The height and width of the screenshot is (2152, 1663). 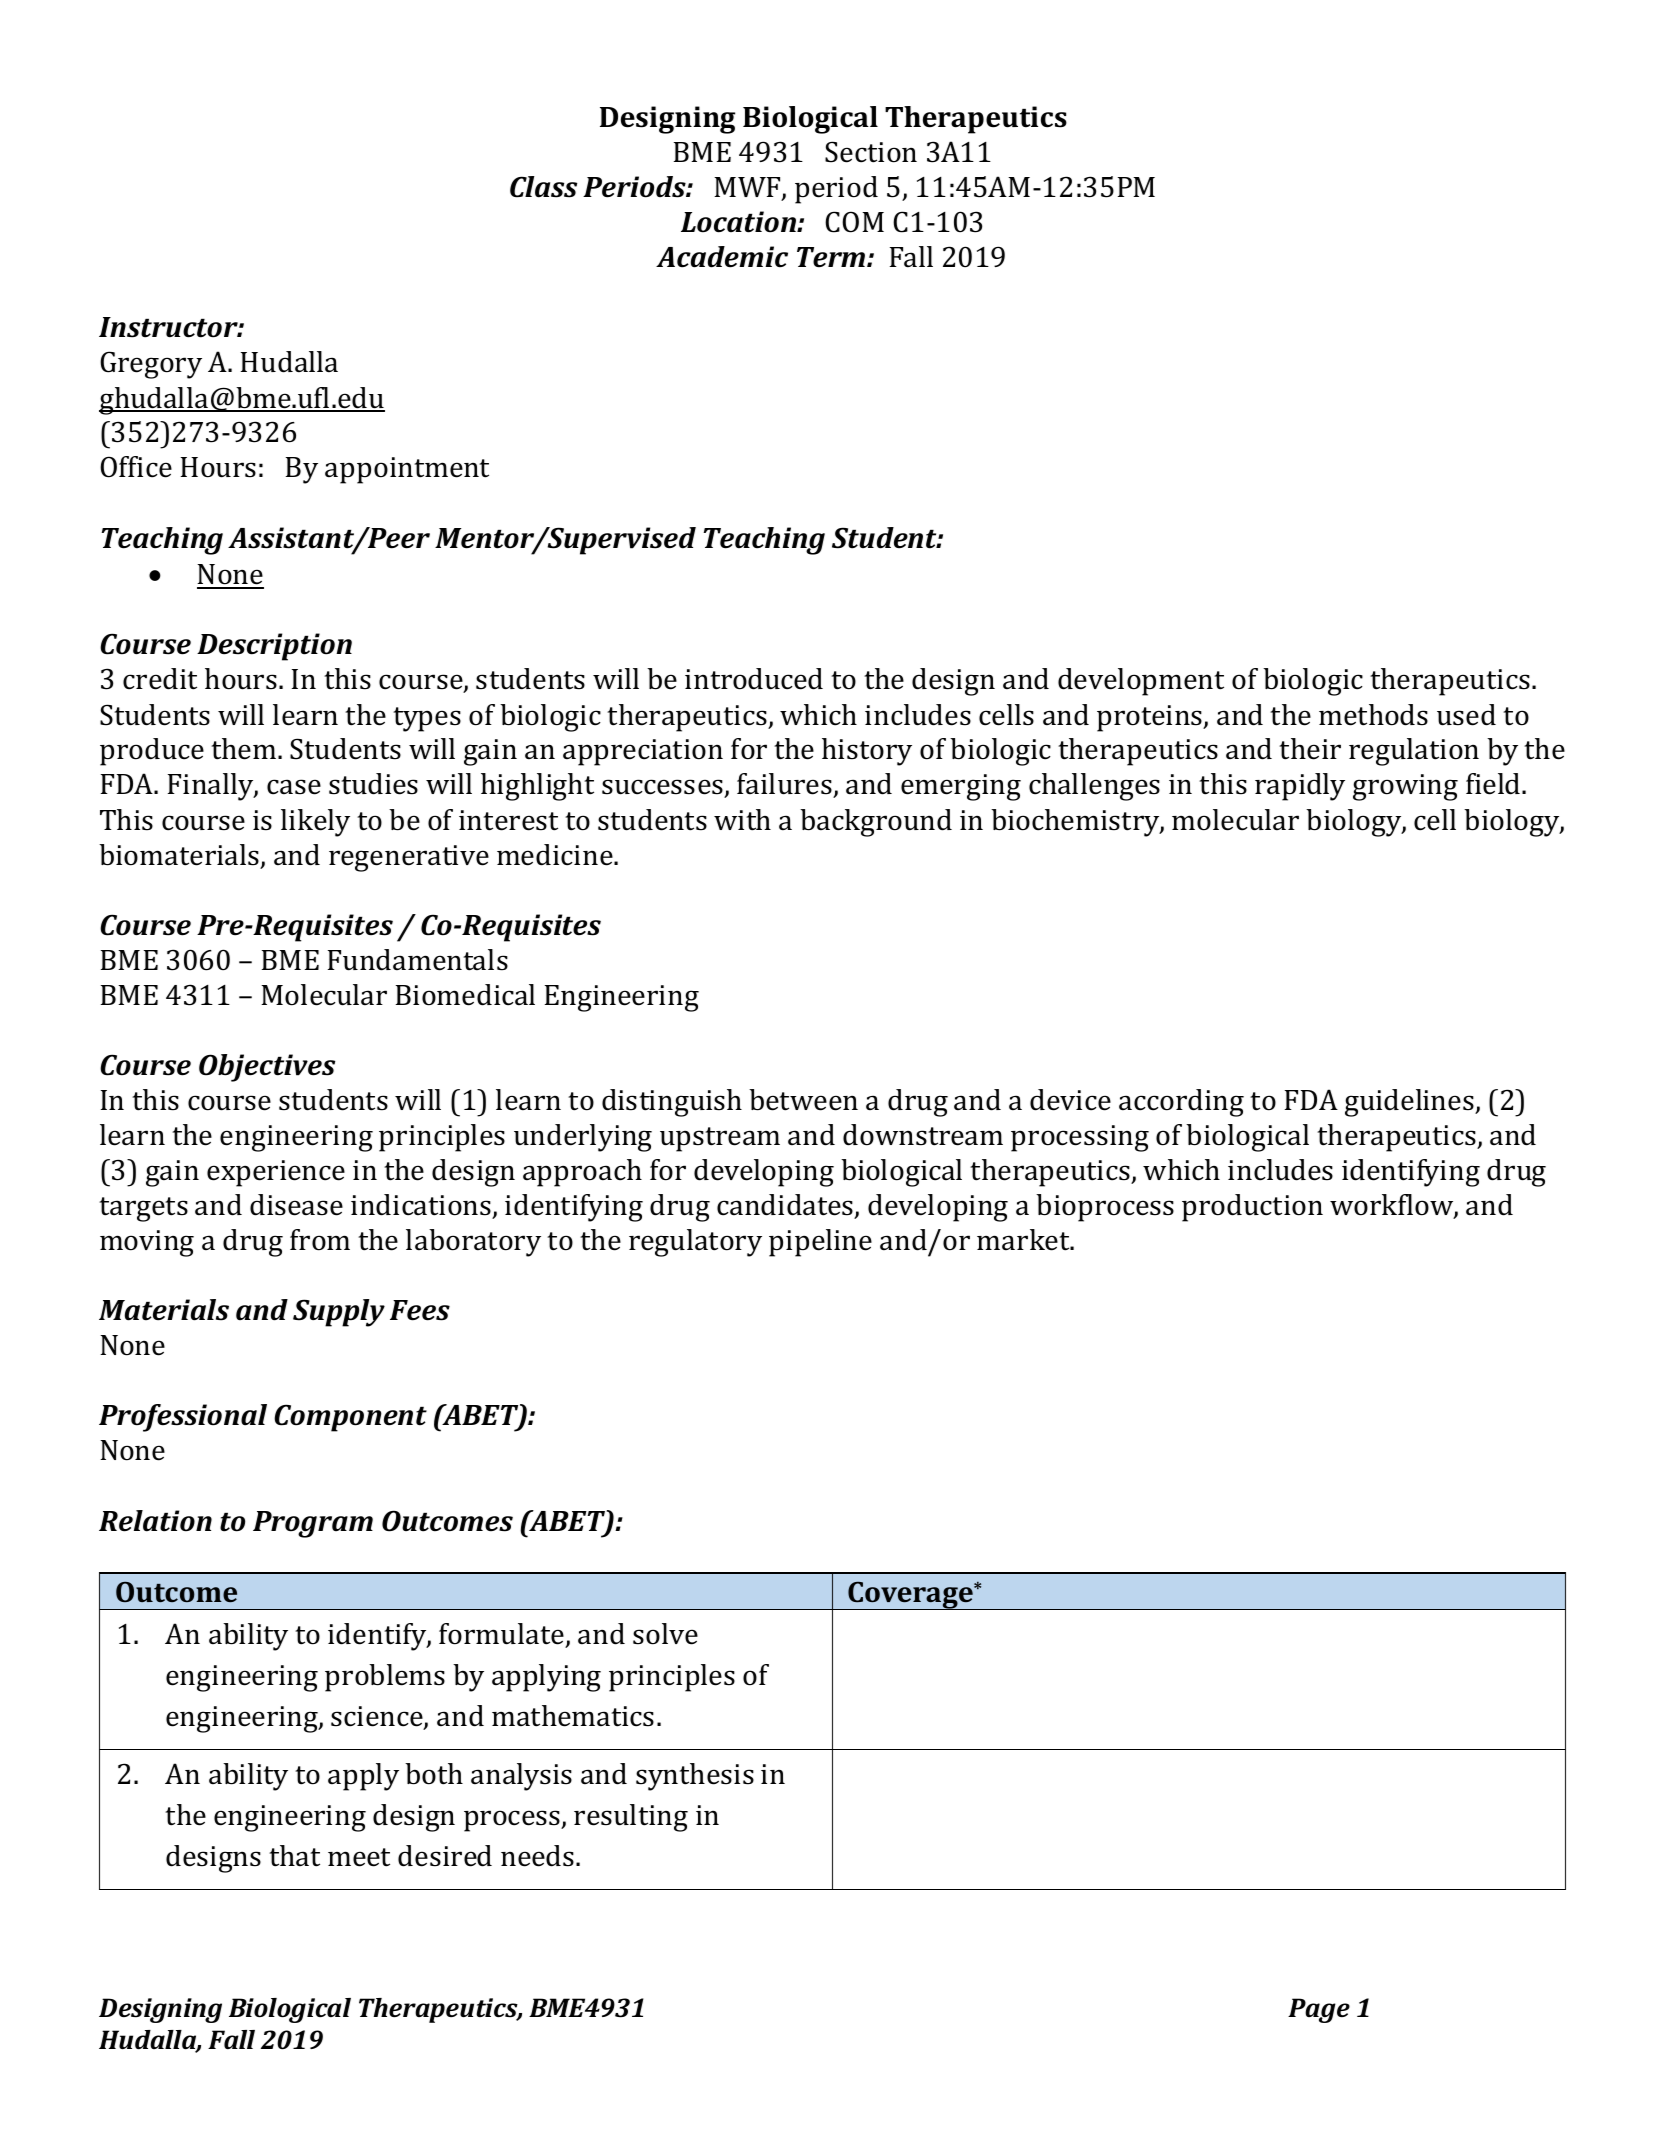 What do you see at coordinates (267, 1068) in the screenshot?
I see `Objectives` at bounding box center [267, 1068].
